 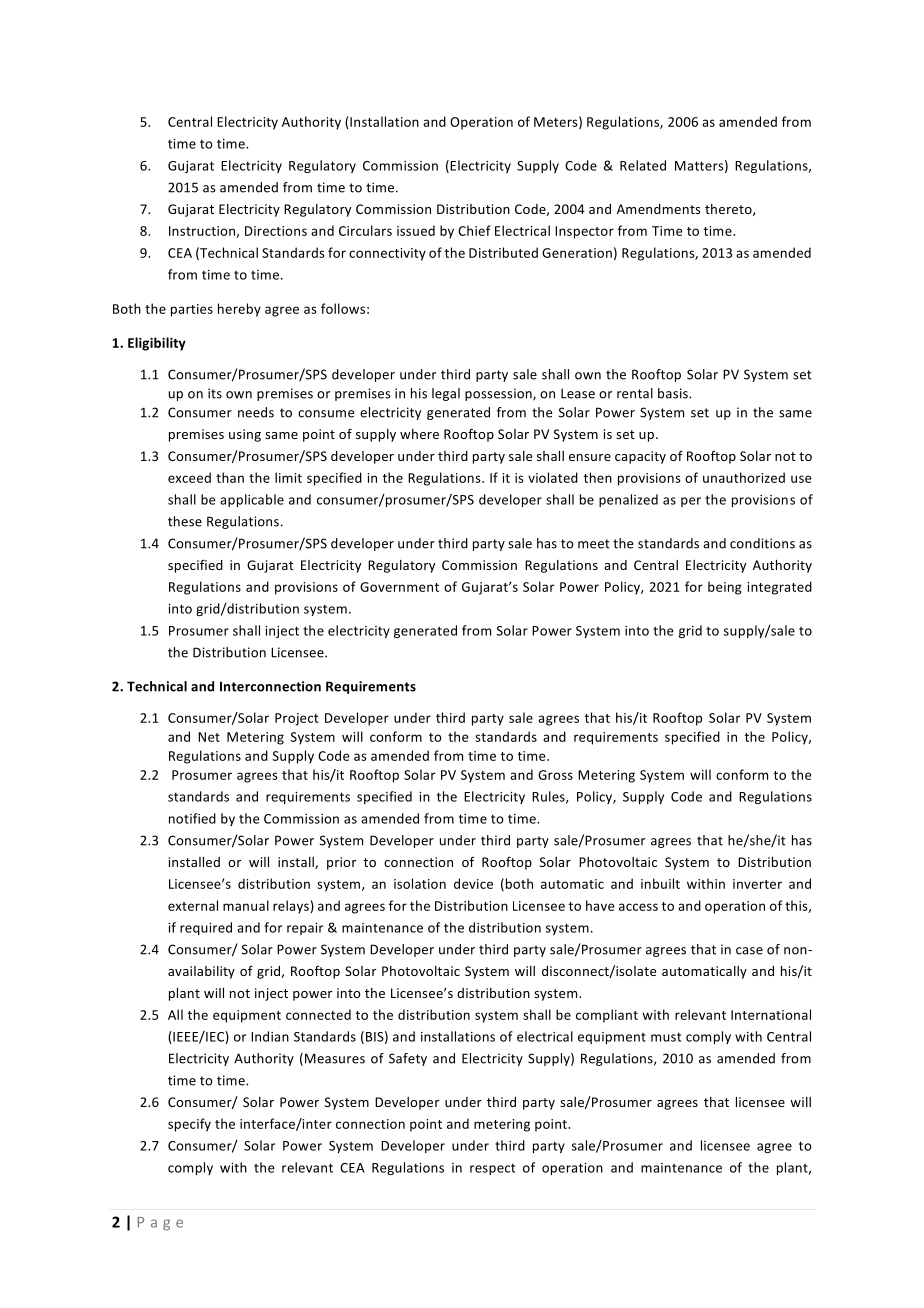 What do you see at coordinates (757, 884) in the document?
I see `inverter` at bounding box center [757, 884].
